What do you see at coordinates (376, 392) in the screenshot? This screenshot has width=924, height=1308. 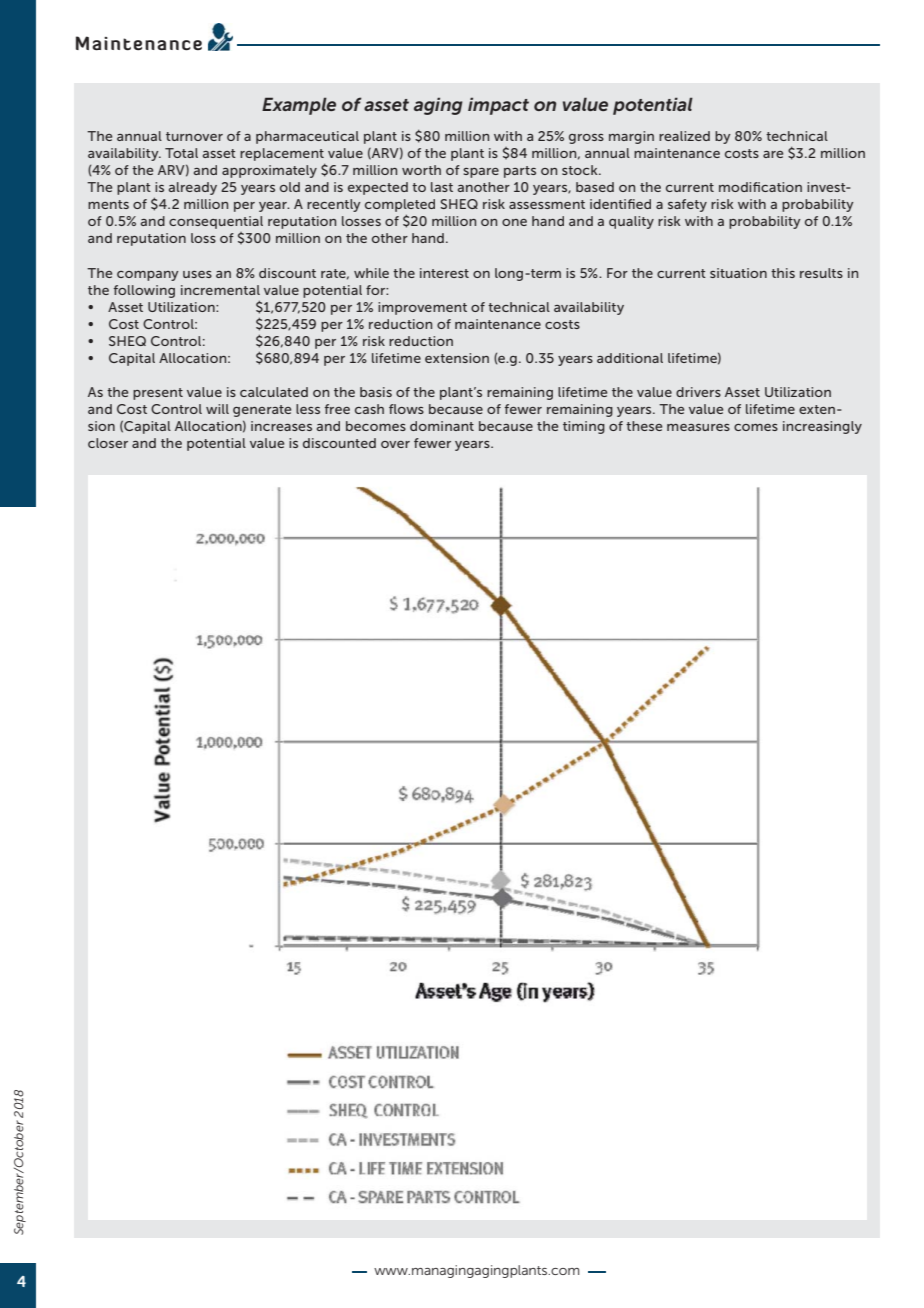 I see `basis` at bounding box center [376, 392].
